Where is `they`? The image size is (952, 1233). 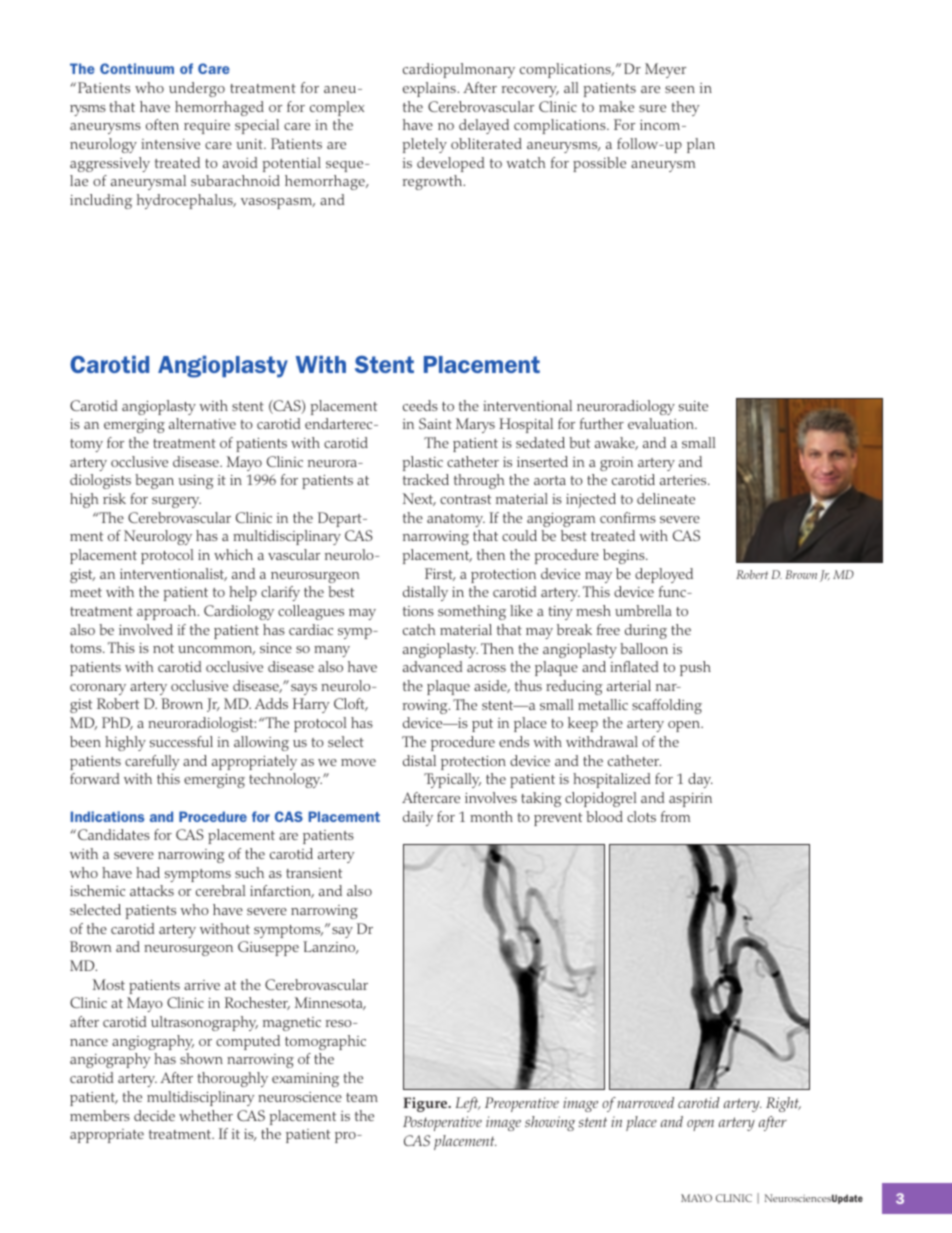 they is located at coordinates (685, 108).
